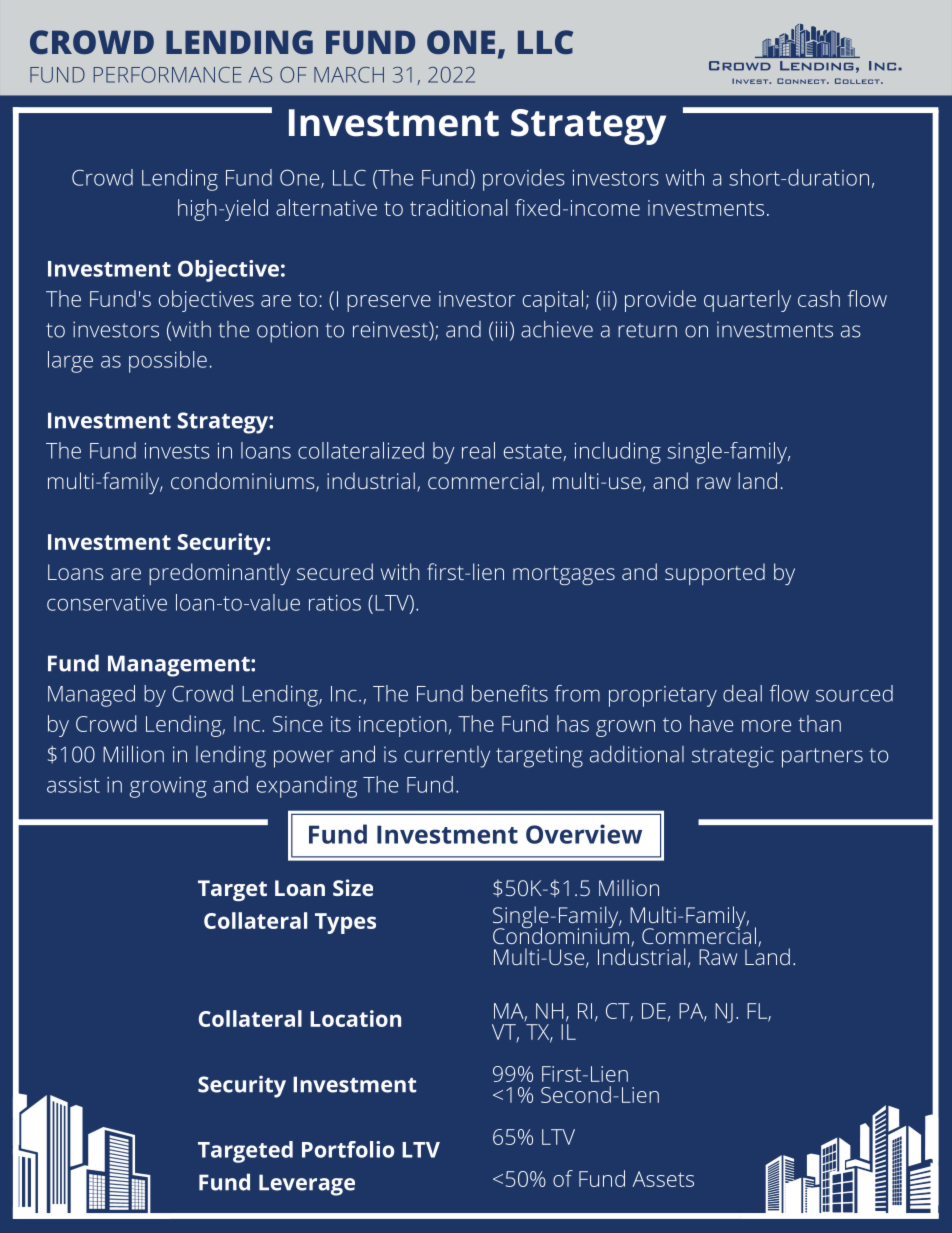 The width and height of the image is (952, 1233). I want to click on growing, so click(168, 787).
